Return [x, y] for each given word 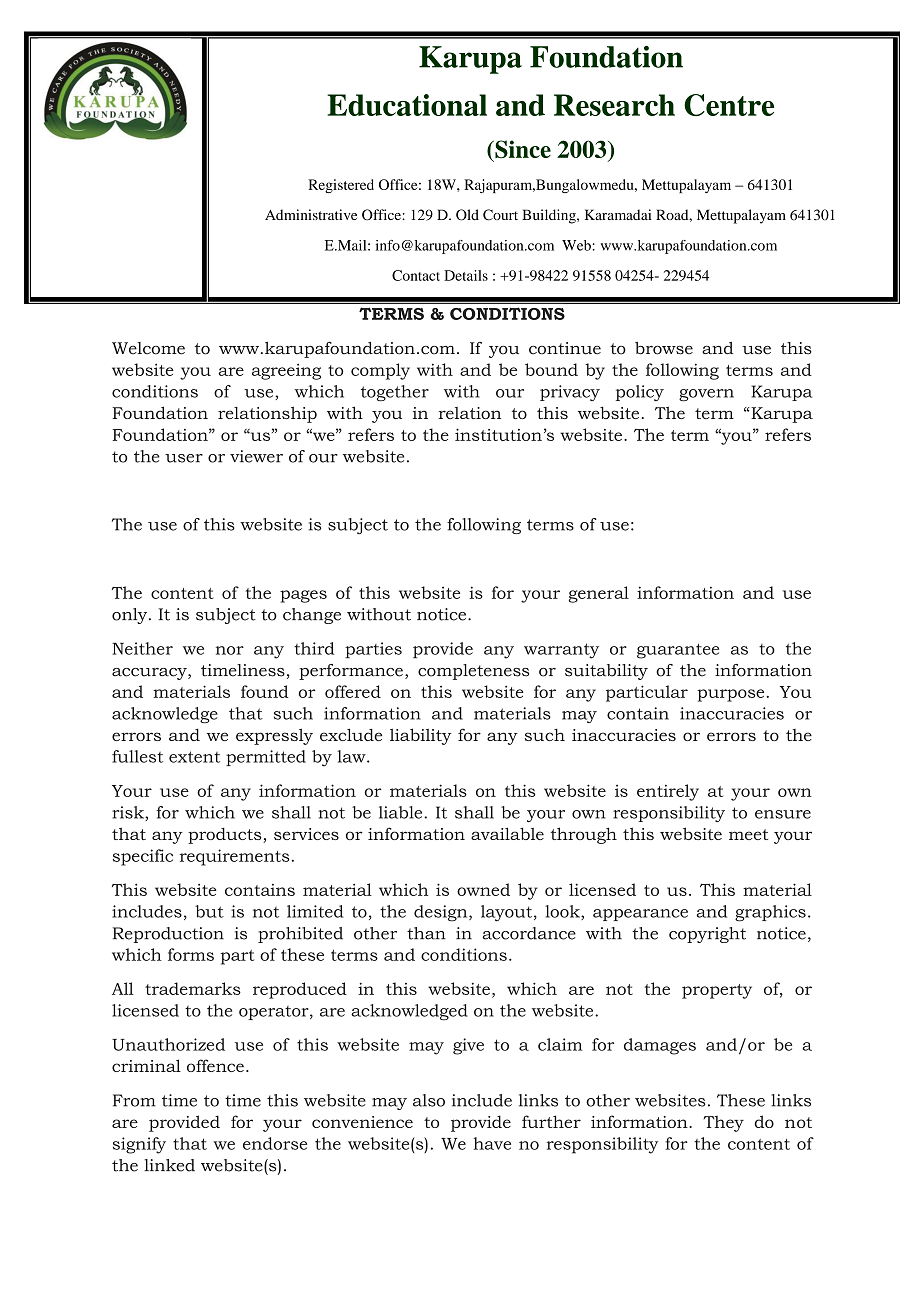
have [492, 1143]
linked [169, 1165]
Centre [729, 105]
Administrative [311, 214]
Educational [407, 105]
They [724, 1123]
